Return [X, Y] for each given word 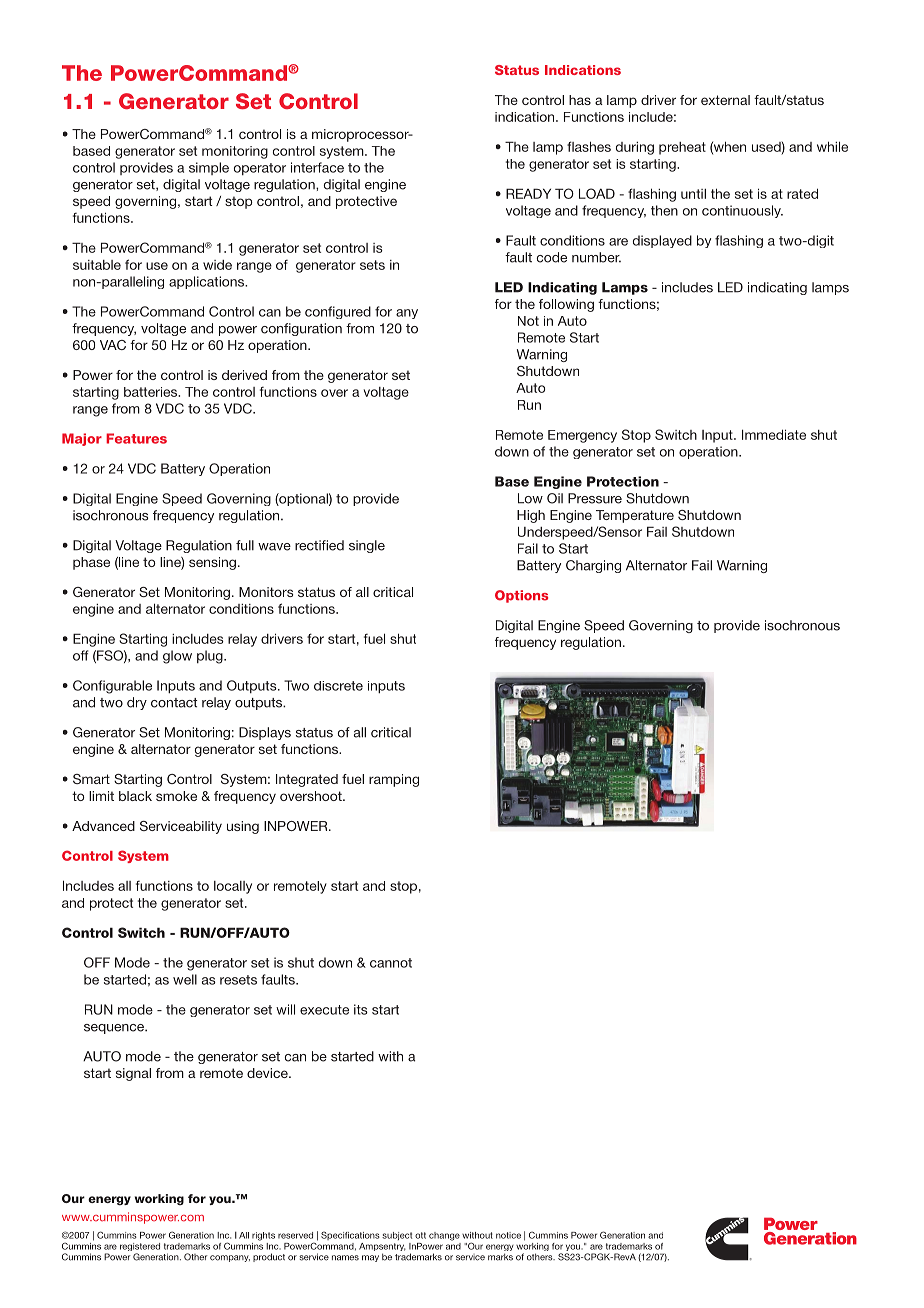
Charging [593, 566]
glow [177, 657]
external [725, 100]
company [230, 1258]
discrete [338, 686]
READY [528, 193]
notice [508, 1235]
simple [209, 168]
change [444, 1236]
